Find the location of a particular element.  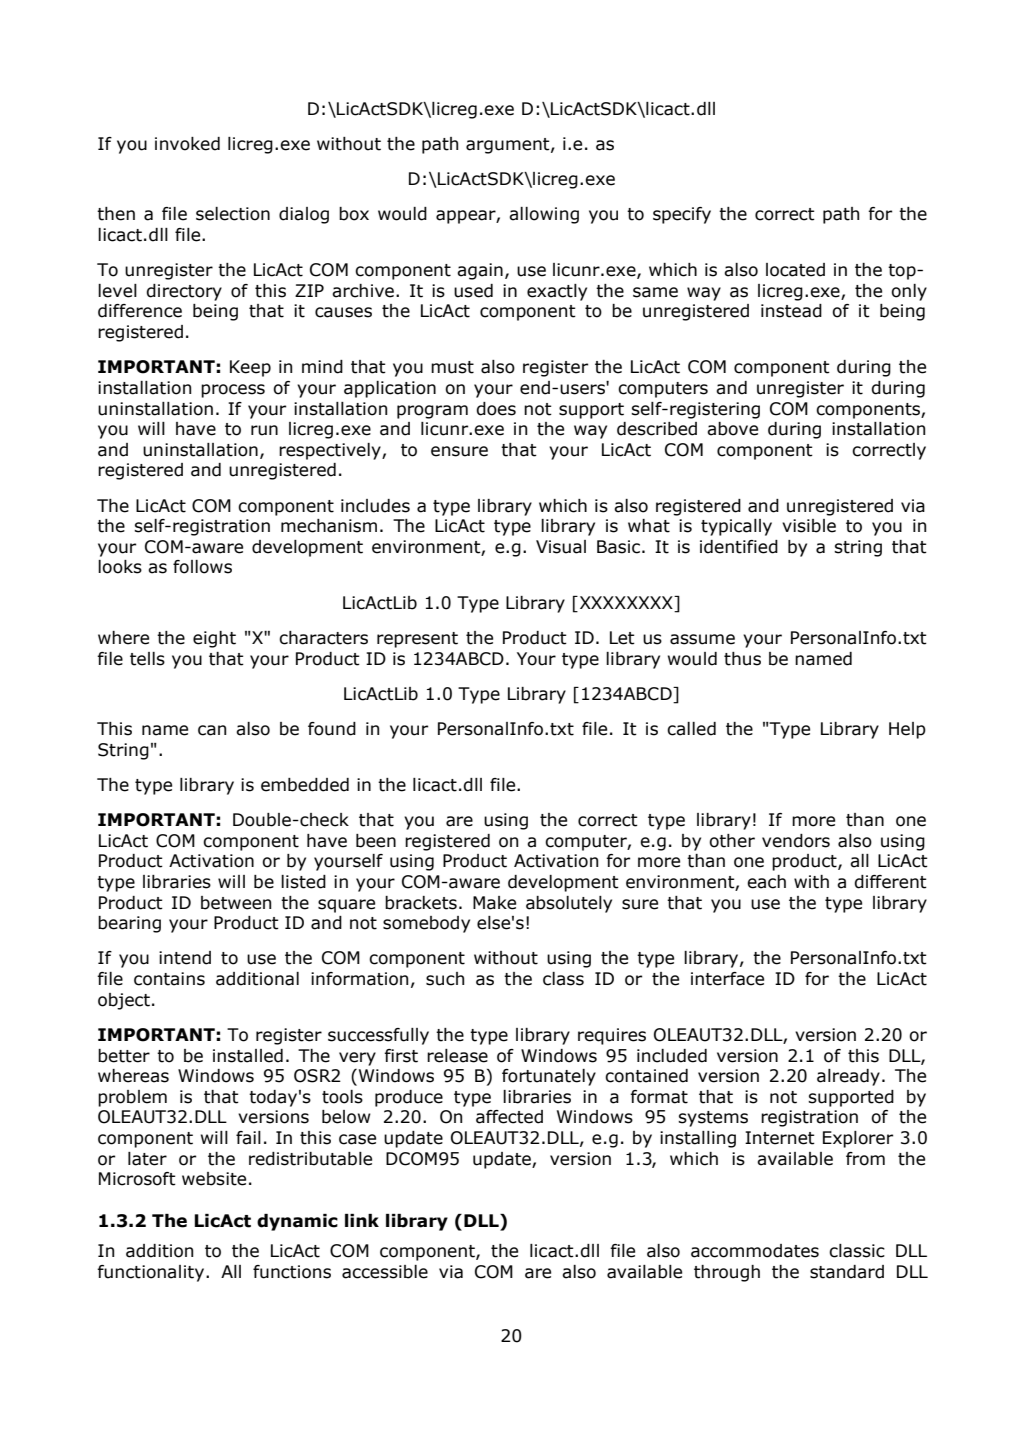

interface is located at coordinates (727, 979).
